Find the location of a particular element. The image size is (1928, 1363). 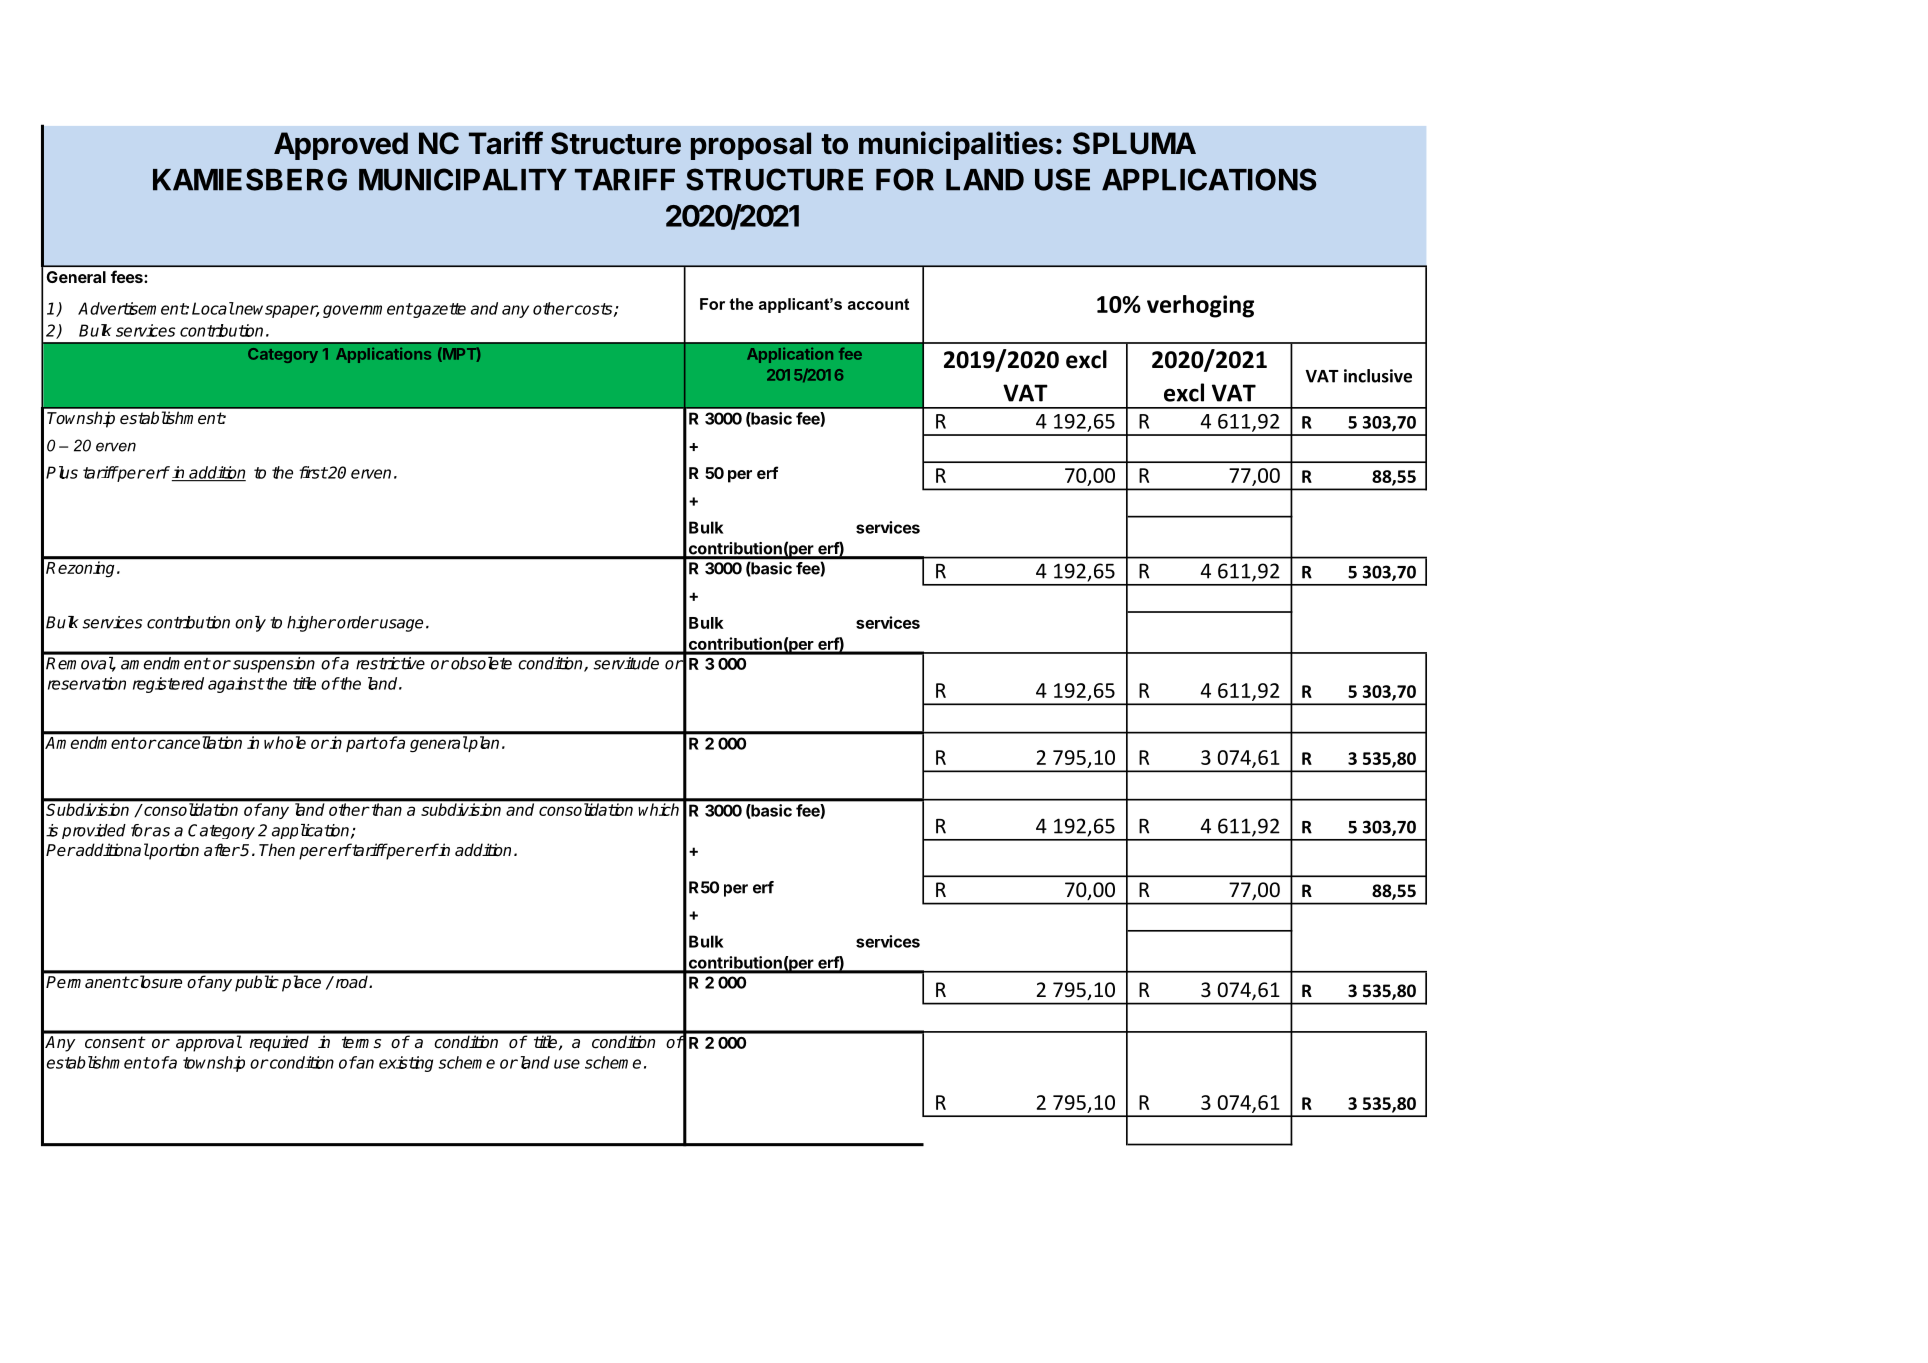

after is located at coordinates (222, 850).
